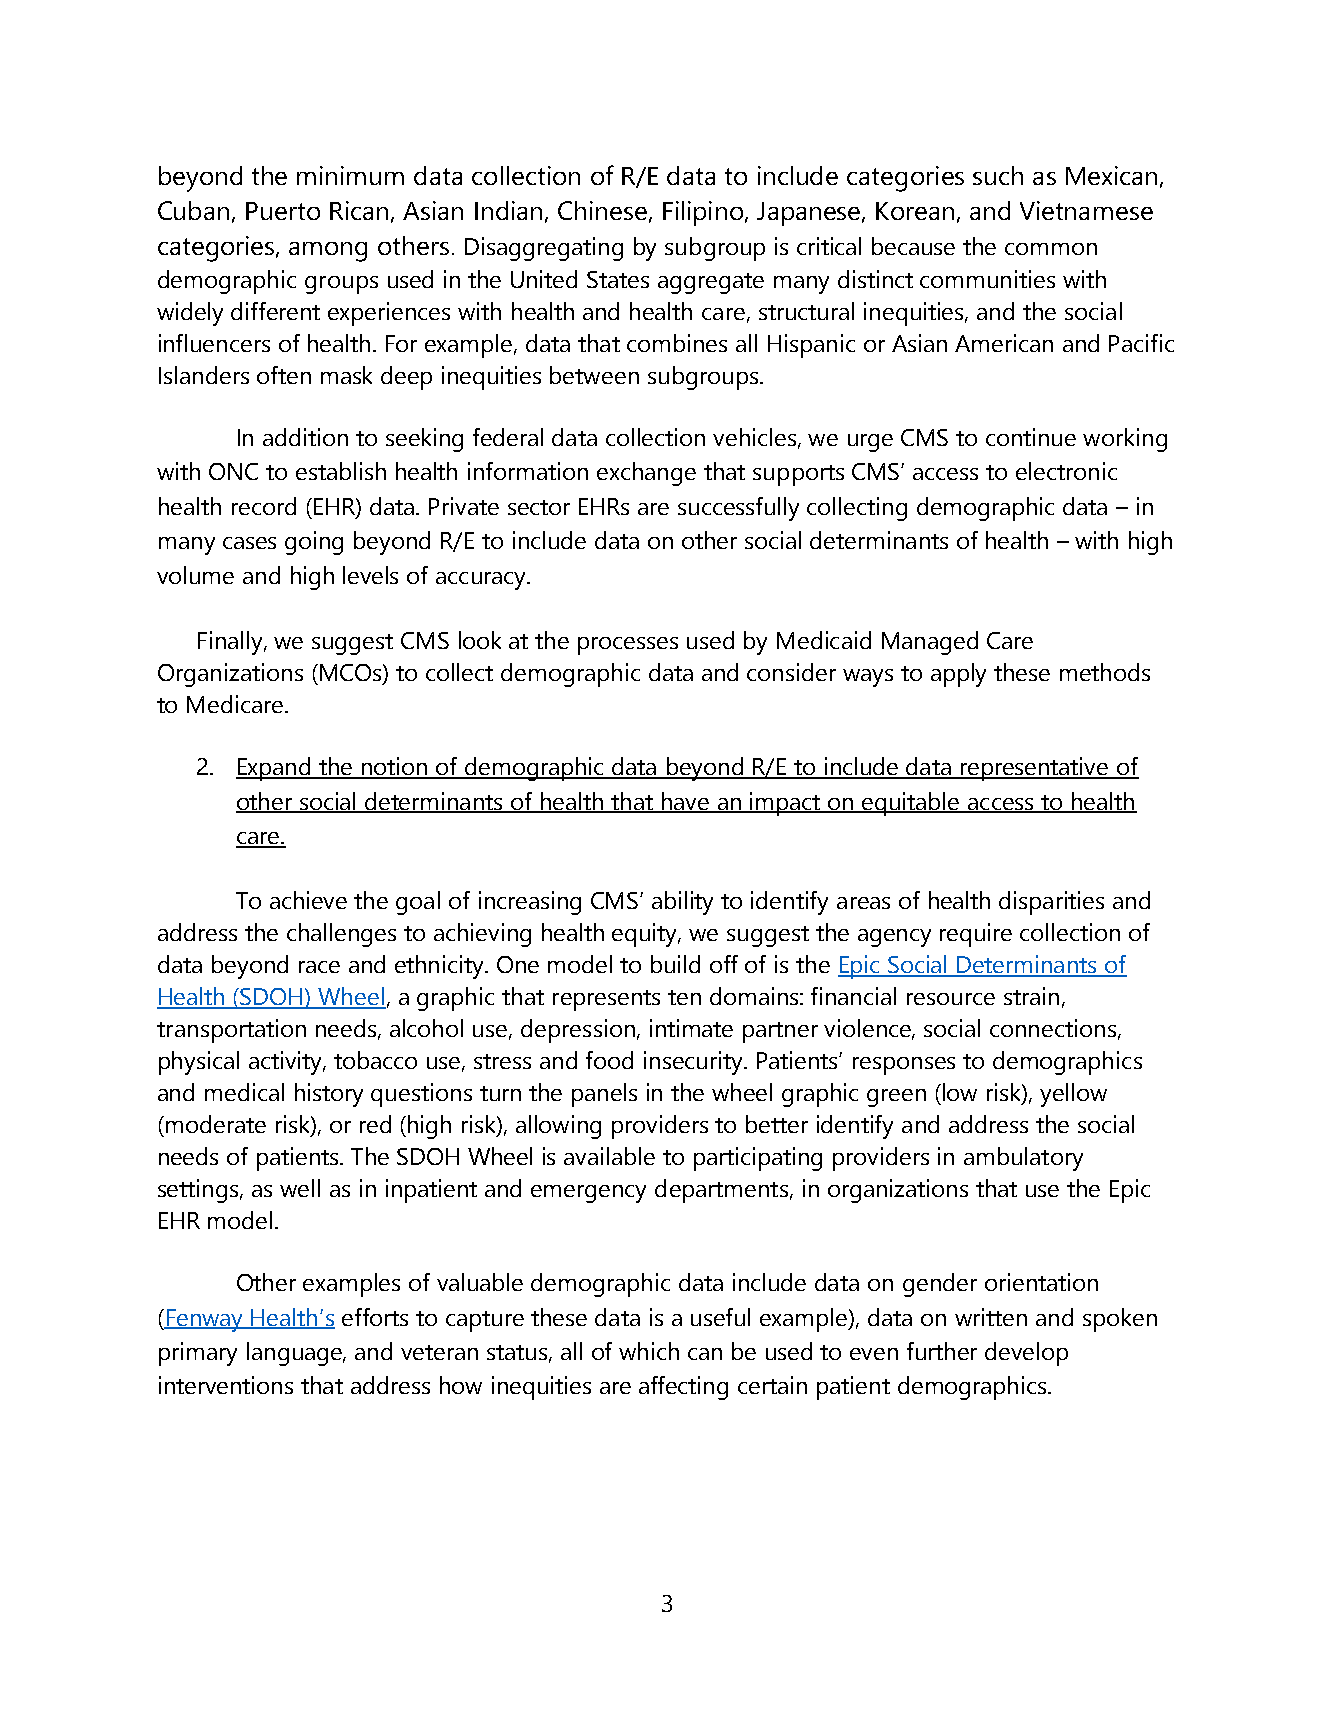  Describe the element at coordinates (1086, 210) in the page. I see `Vietnamese` at that location.
